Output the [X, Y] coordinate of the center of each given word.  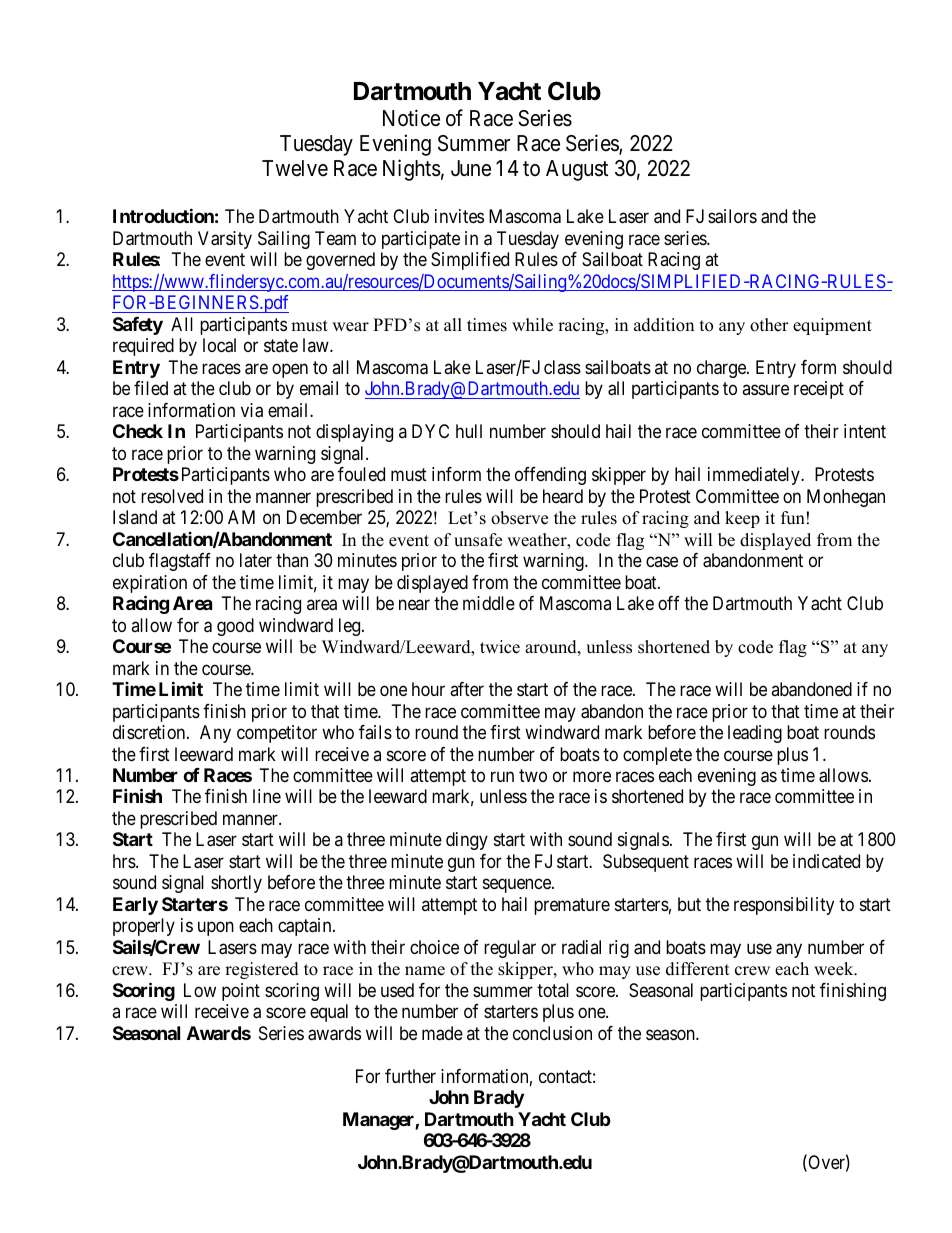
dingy [467, 841]
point [241, 992]
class [562, 367]
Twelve [295, 168]
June [471, 168]
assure [765, 390]
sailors [732, 216]
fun [793, 518]
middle [489, 603]
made [442, 1033]
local [219, 345]
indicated [826, 861]
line [267, 796]
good [235, 627]
